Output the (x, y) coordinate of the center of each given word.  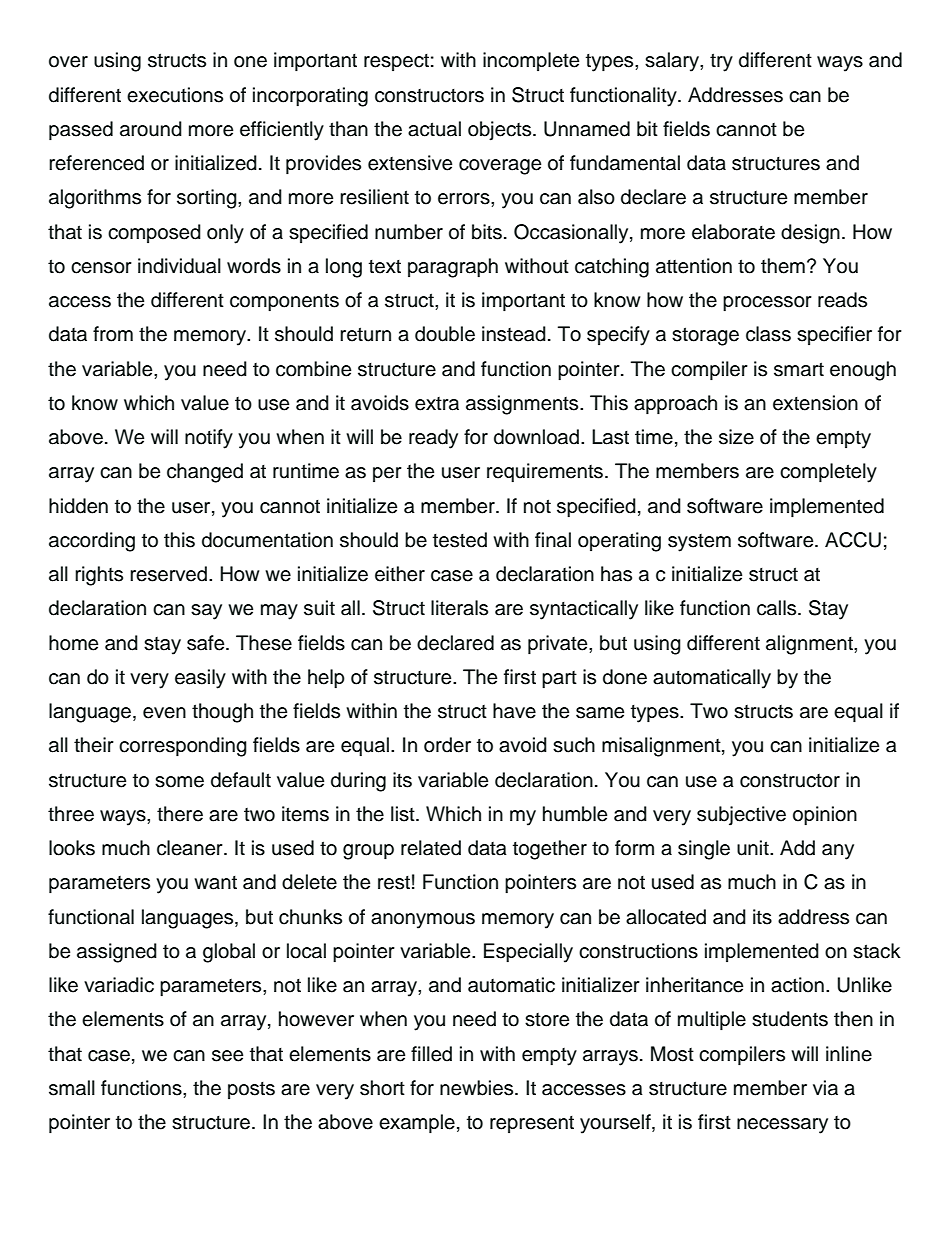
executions (175, 95)
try (721, 62)
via (825, 1088)
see (227, 1056)
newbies (478, 1088)
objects (501, 131)
